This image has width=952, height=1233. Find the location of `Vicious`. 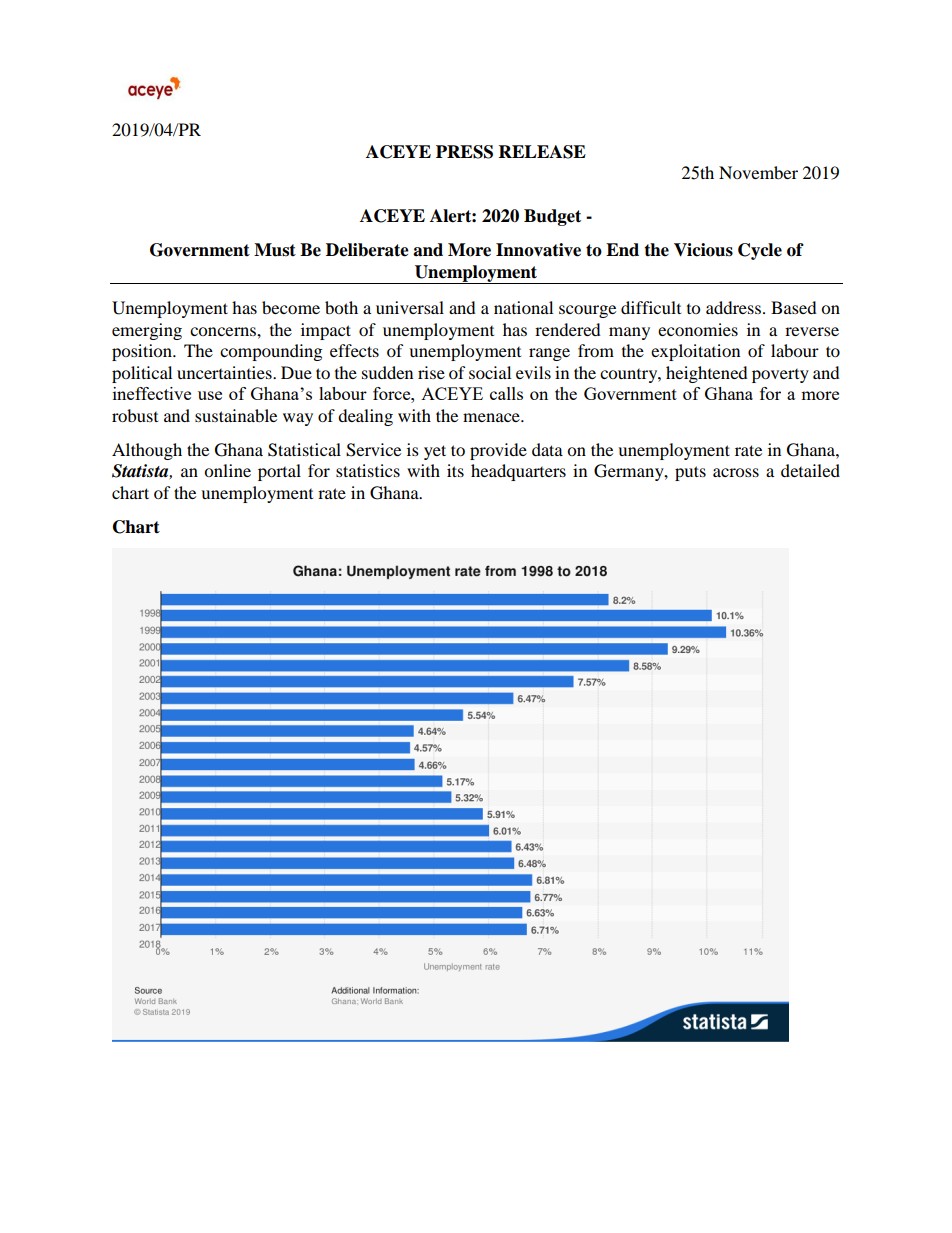

Vicious is located at coordinates (703, 250).
